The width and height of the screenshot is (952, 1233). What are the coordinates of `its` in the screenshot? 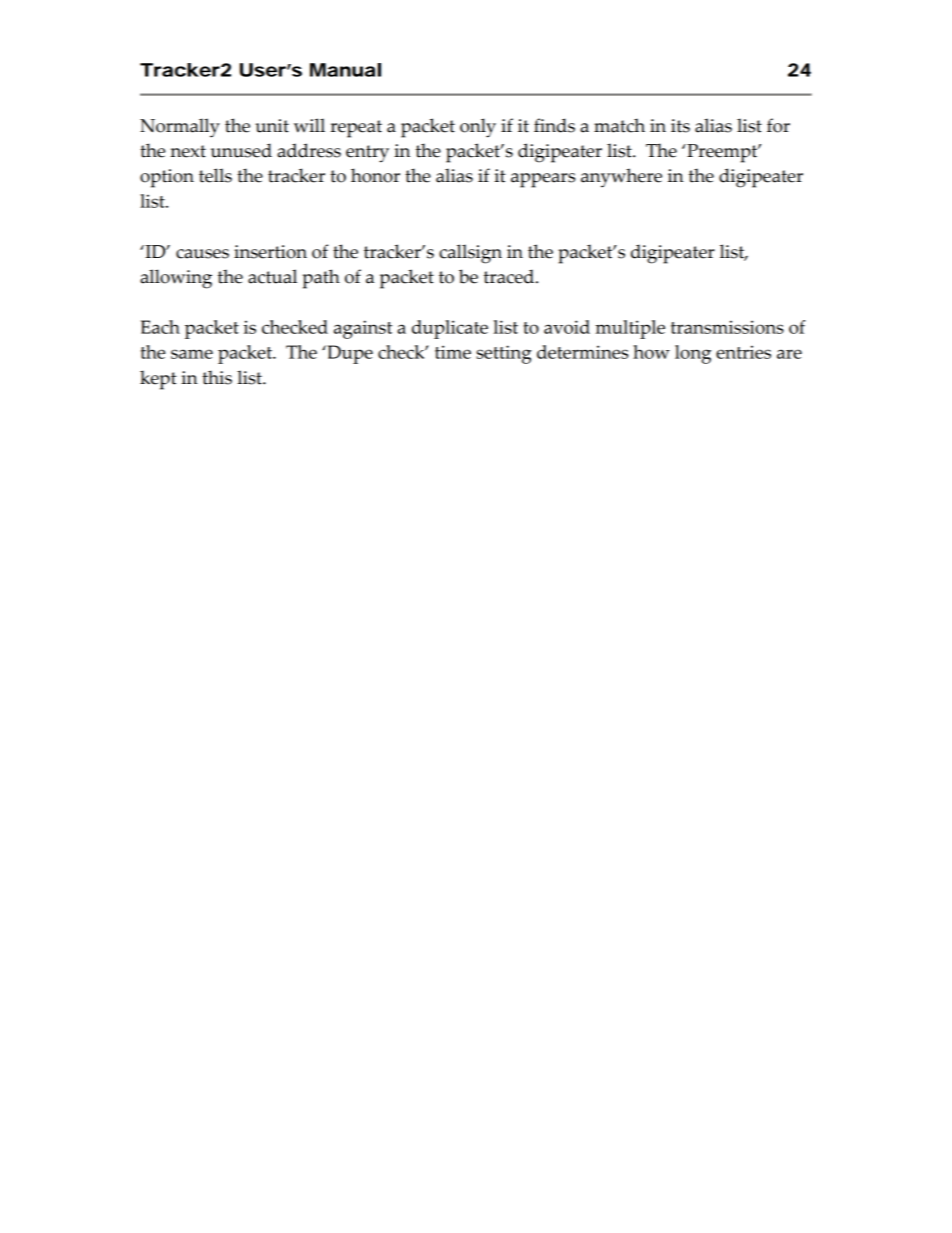 It's located at (680, 126).
